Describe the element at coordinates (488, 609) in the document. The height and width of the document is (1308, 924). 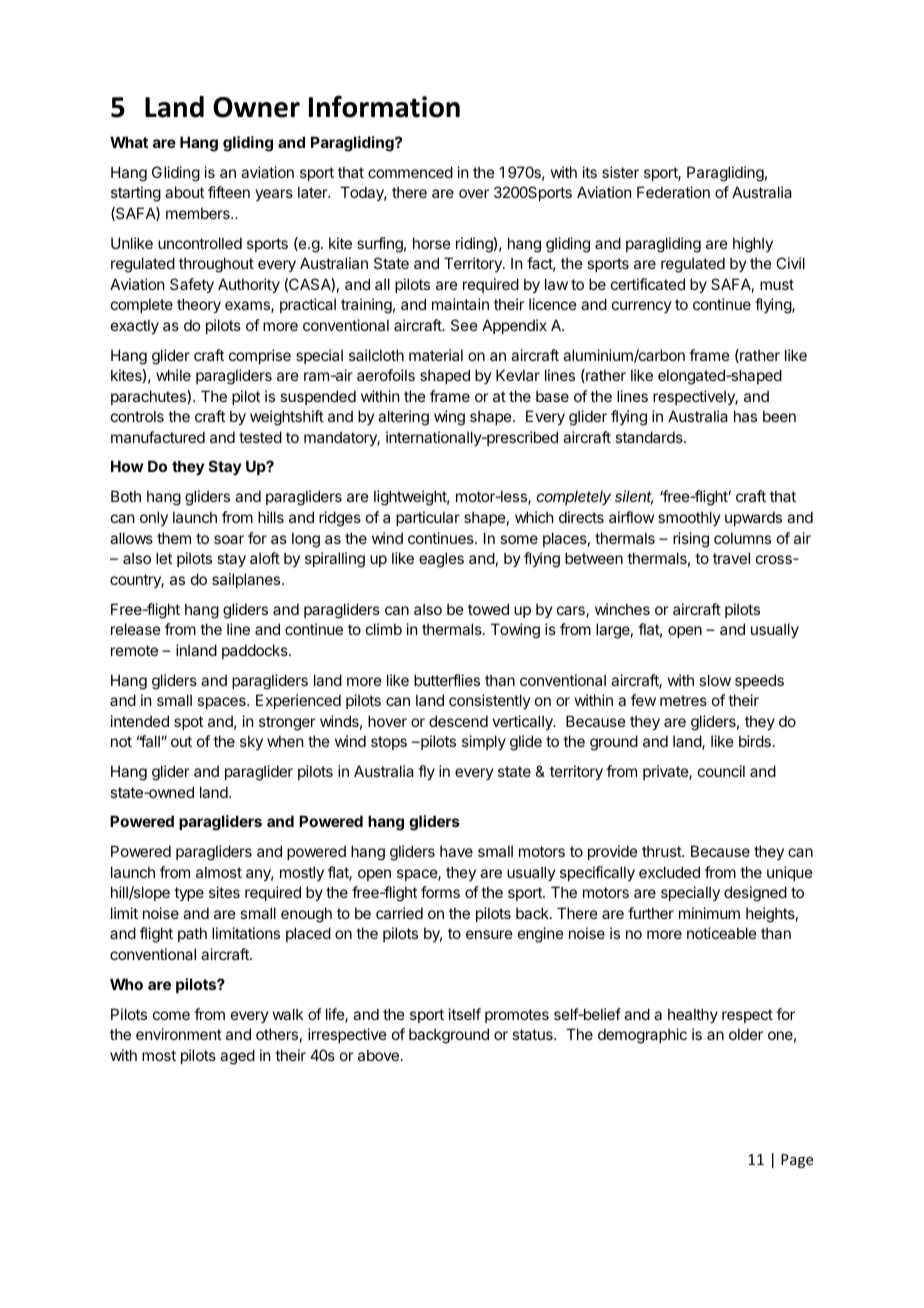
I see `towed` at that location.
